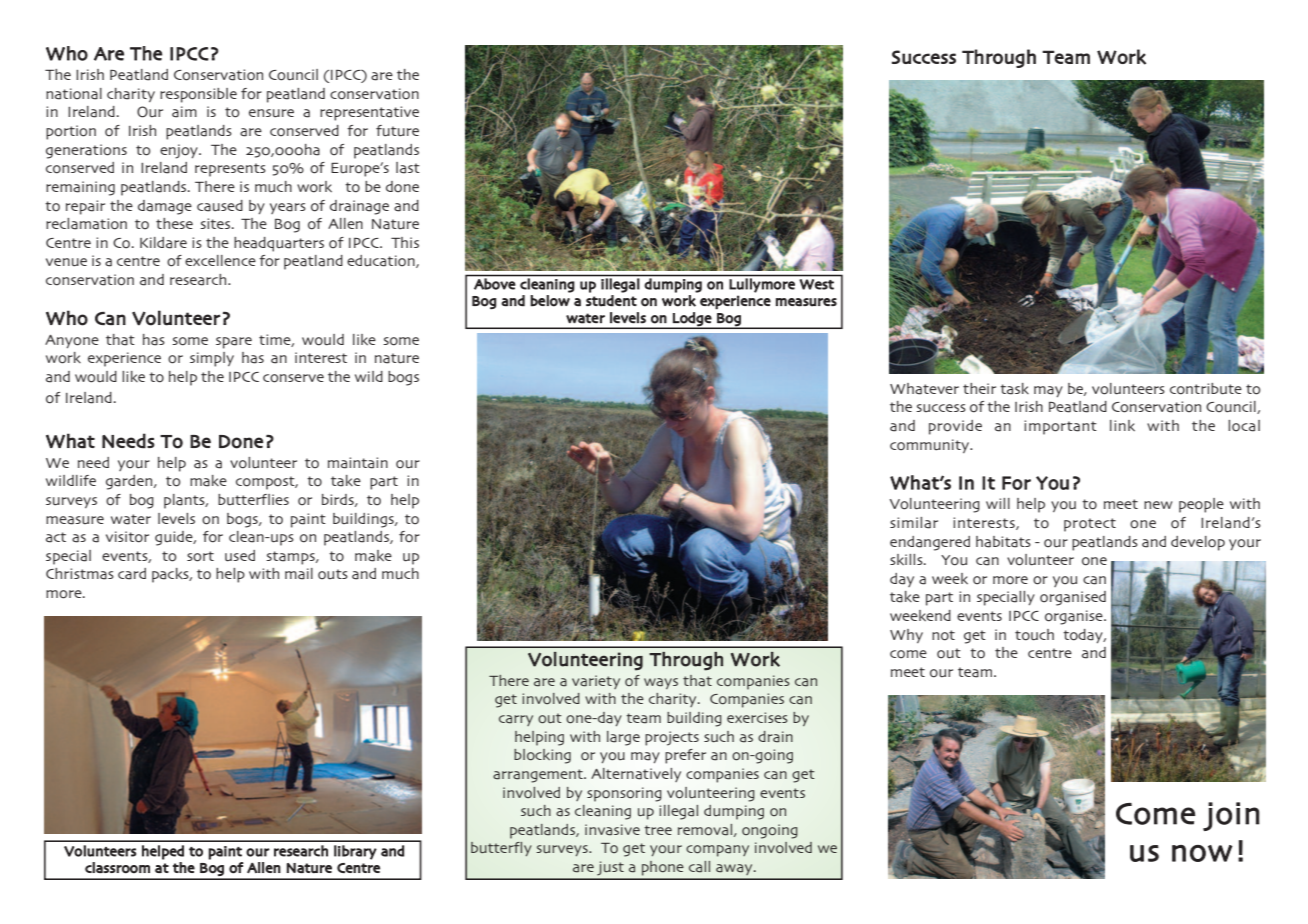 This image has width=1308, height=924. Describe the element at coordinates (184, 112) in the image. I see `aim` at that location.
